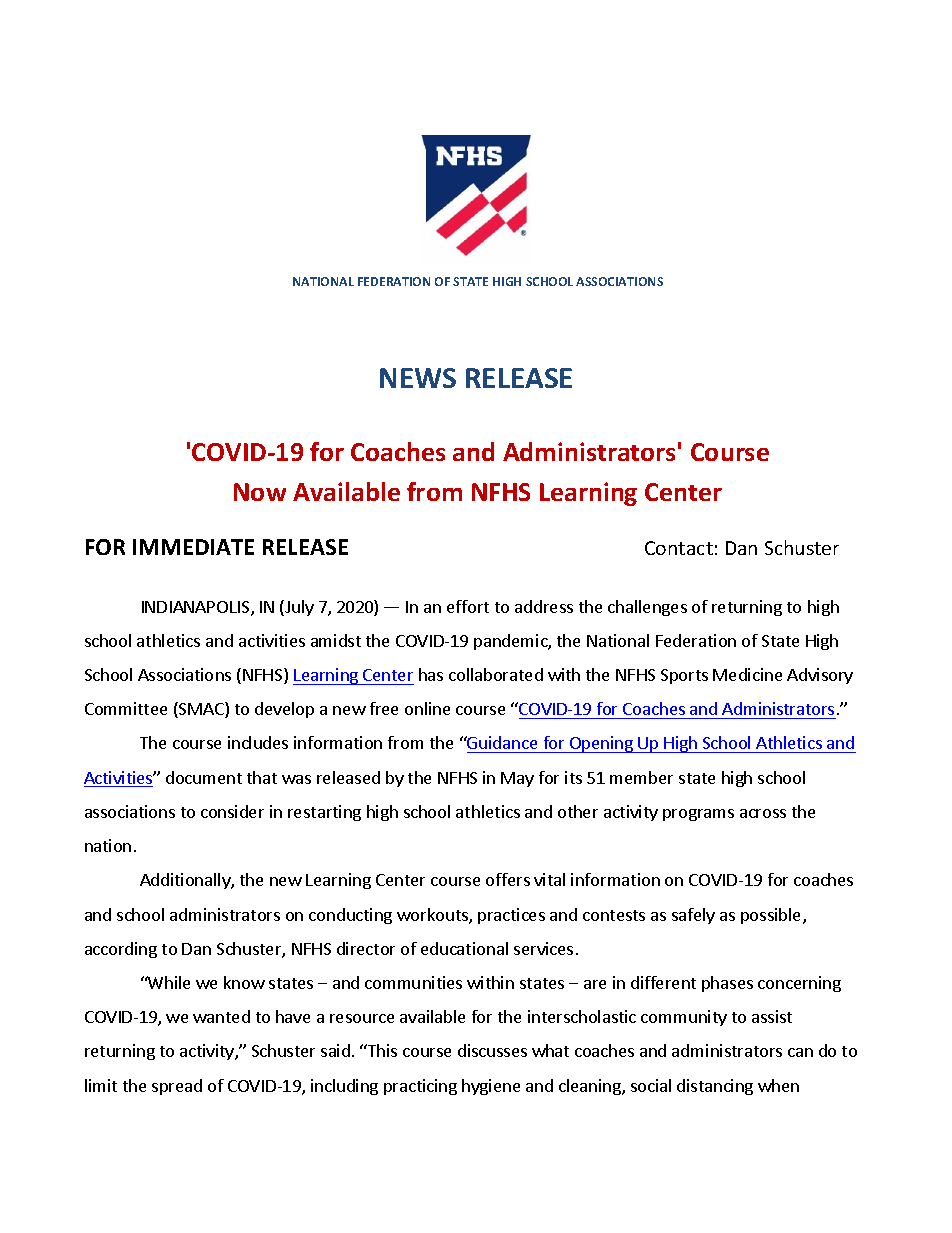 This screenshot has height=1233, width=952. What do you see at coordinates (427, 708) in the screenshot?
I see `online` at bounding box center [427, 708].
